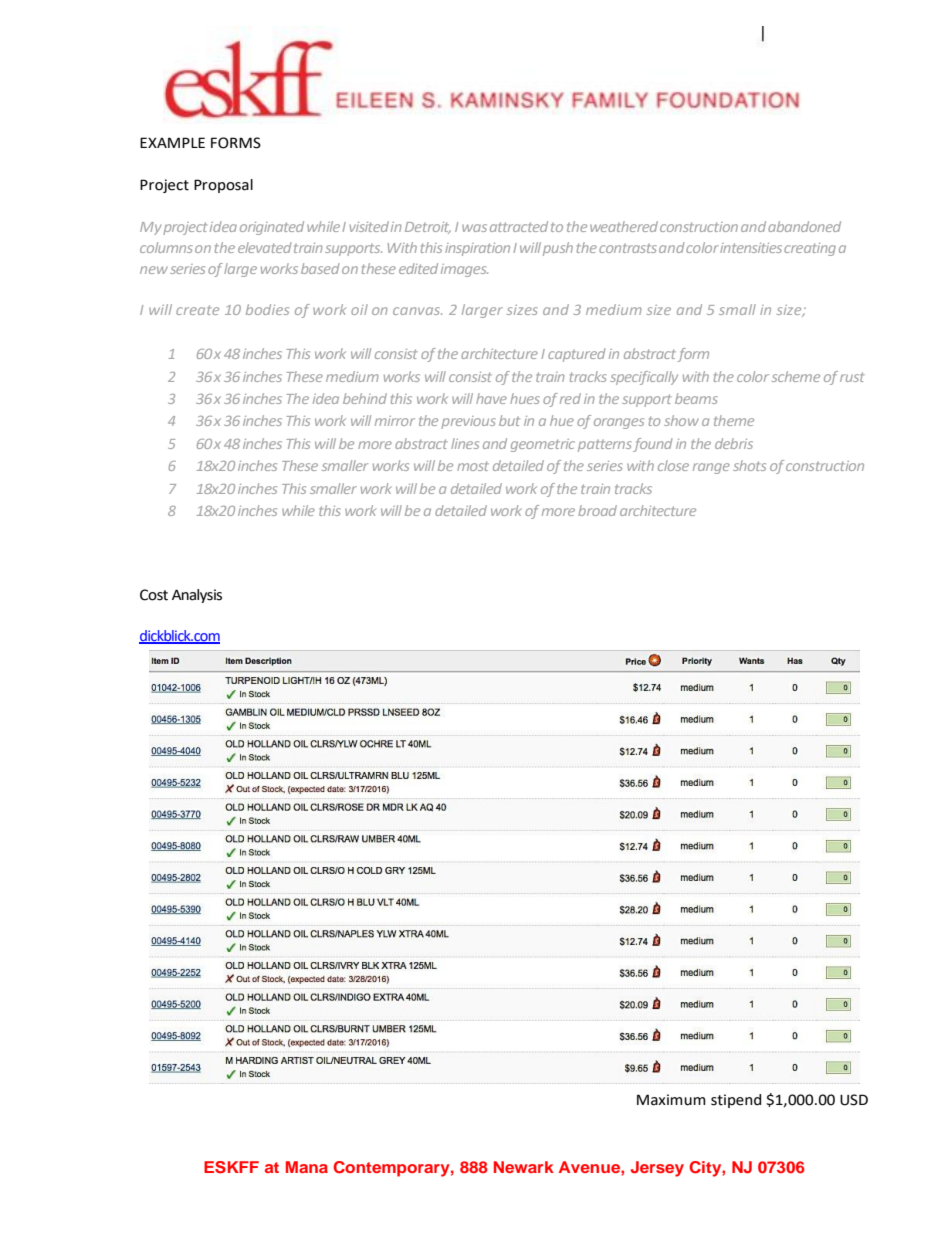 The height and width of the page is (1233, 952). Describe the element at coordinates (482, 311) in the page. I see `larger` at that location.
